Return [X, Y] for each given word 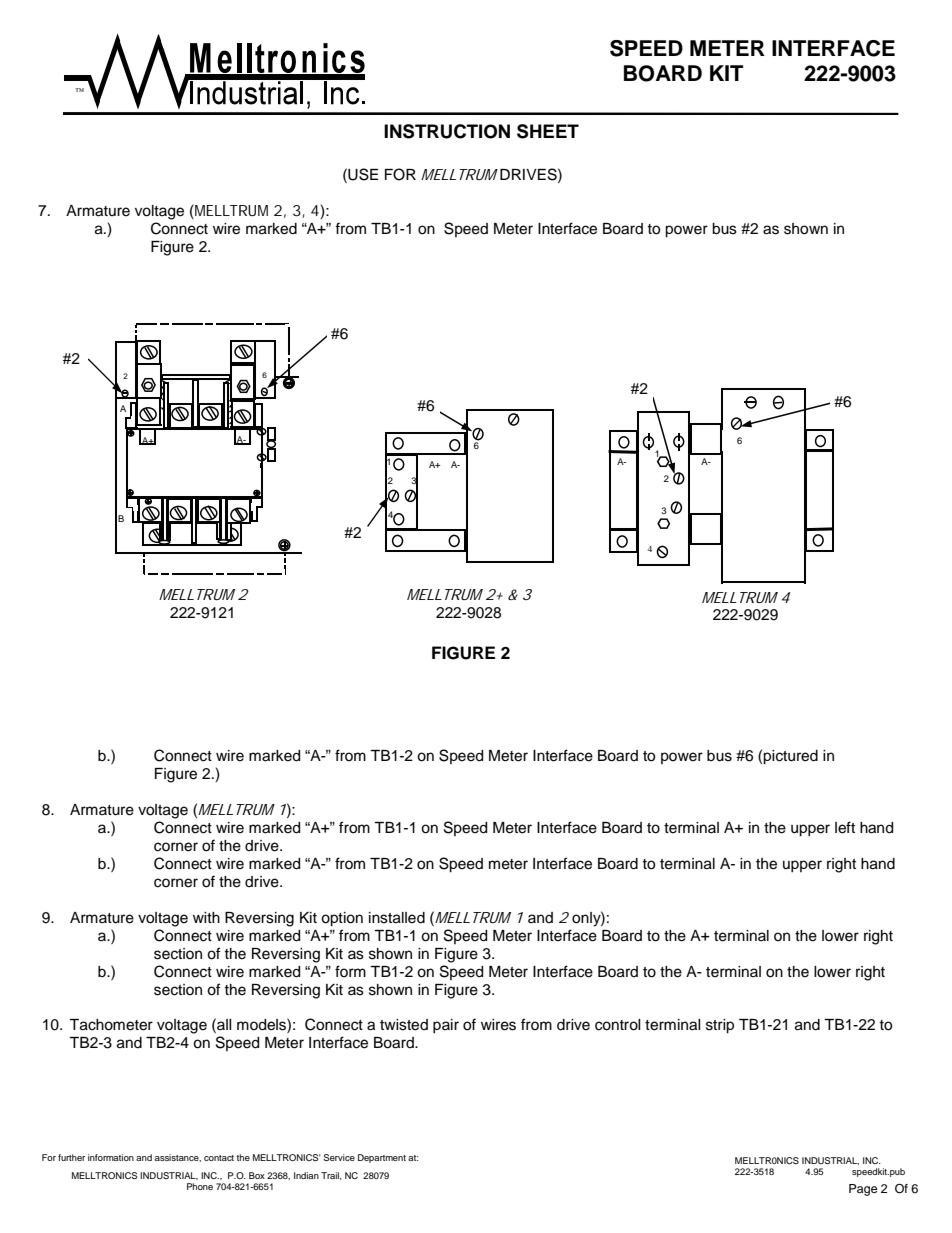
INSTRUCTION [447, 131]
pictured [790, 757]
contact [219, 1158]
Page [863, 1190]
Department [382, 1158]
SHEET [548, 131]
